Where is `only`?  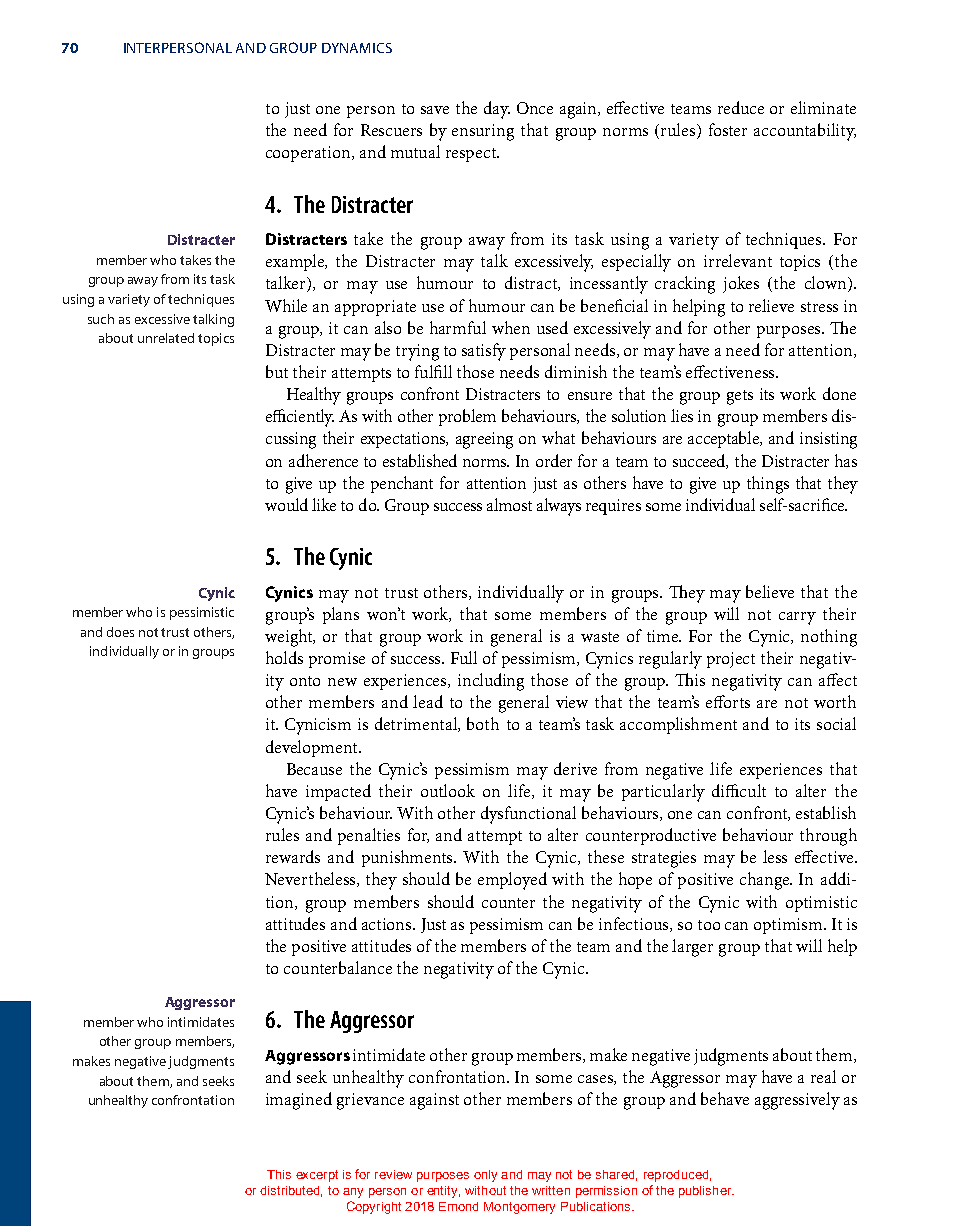
only is located at coordinates (485, 1176).
